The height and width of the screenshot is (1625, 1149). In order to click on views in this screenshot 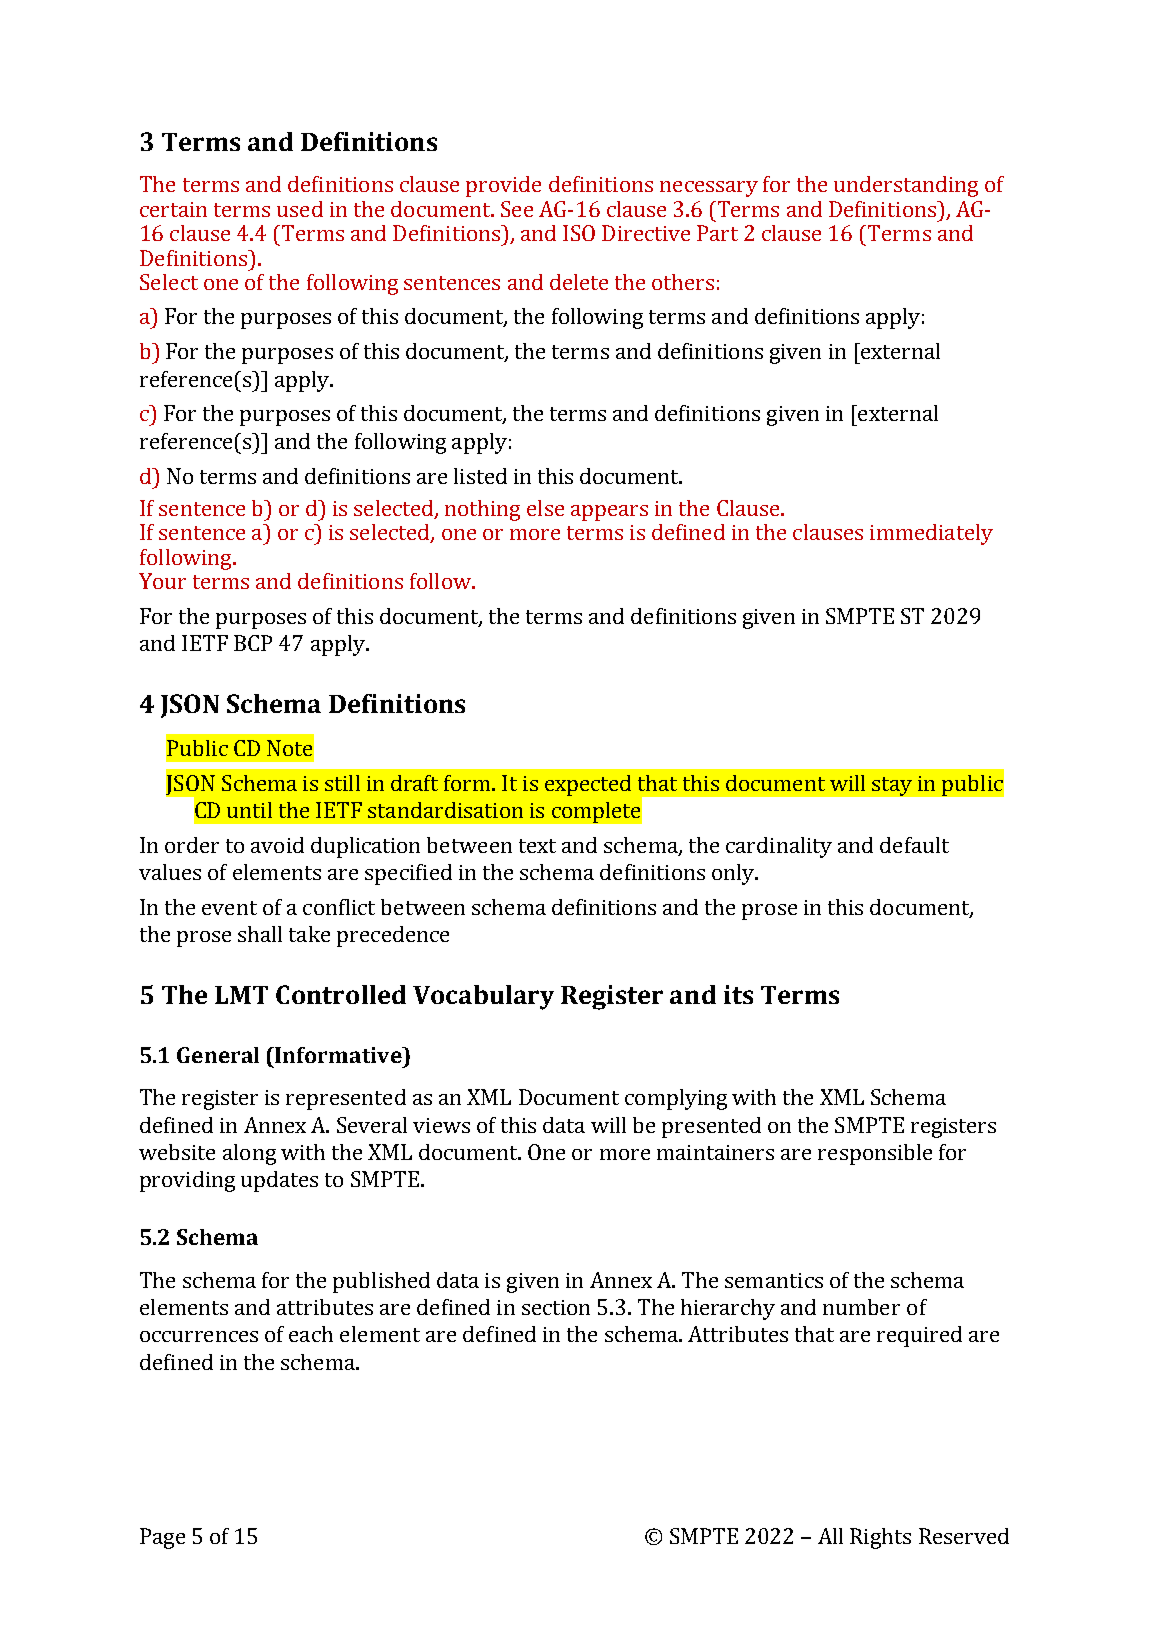, I will do `click(441, 1125)`.
